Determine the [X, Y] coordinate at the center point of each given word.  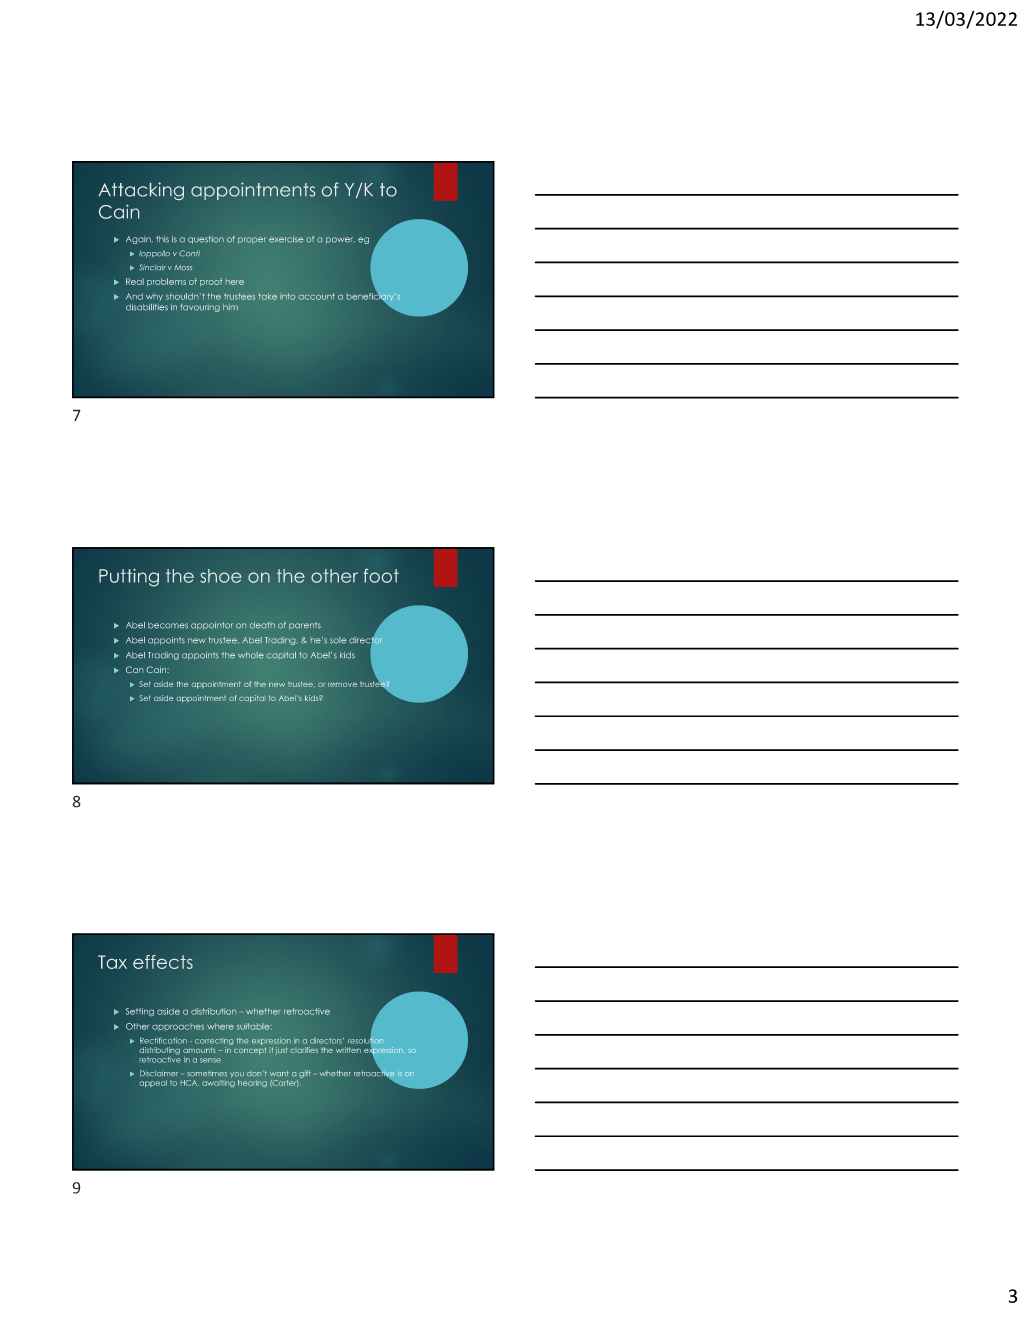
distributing [160, 1051]
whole [251, 655]
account [317, 296]
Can [134, 669]
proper [252, 240]
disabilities [147, 307]
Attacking [141, 191]
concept [250, 1051]
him [230, 307]
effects [163, 962]
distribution [213, 1011]
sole [338, 640]
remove [342, 685]
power [340, 240]
